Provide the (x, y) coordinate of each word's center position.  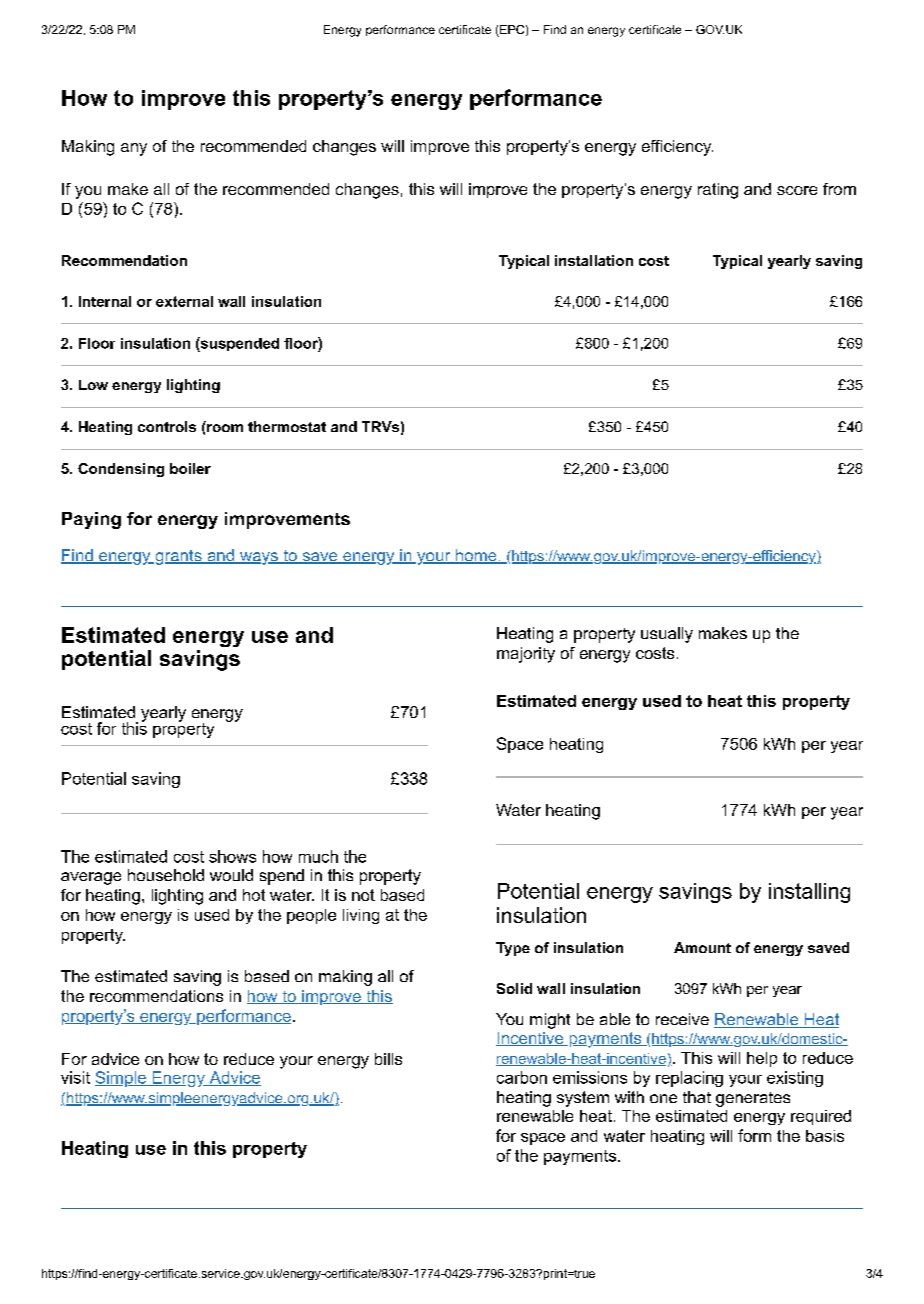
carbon (522, 1077)
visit (75, 1077)
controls (167, 426)
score (797, 190)
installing (809, 893)
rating (718, 191)
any (134, 149)
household (166, 875)
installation (594, 260)
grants (178, 557)
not (363, 895)
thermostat (287, 426)
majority (526, 655)
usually (667, 635)
